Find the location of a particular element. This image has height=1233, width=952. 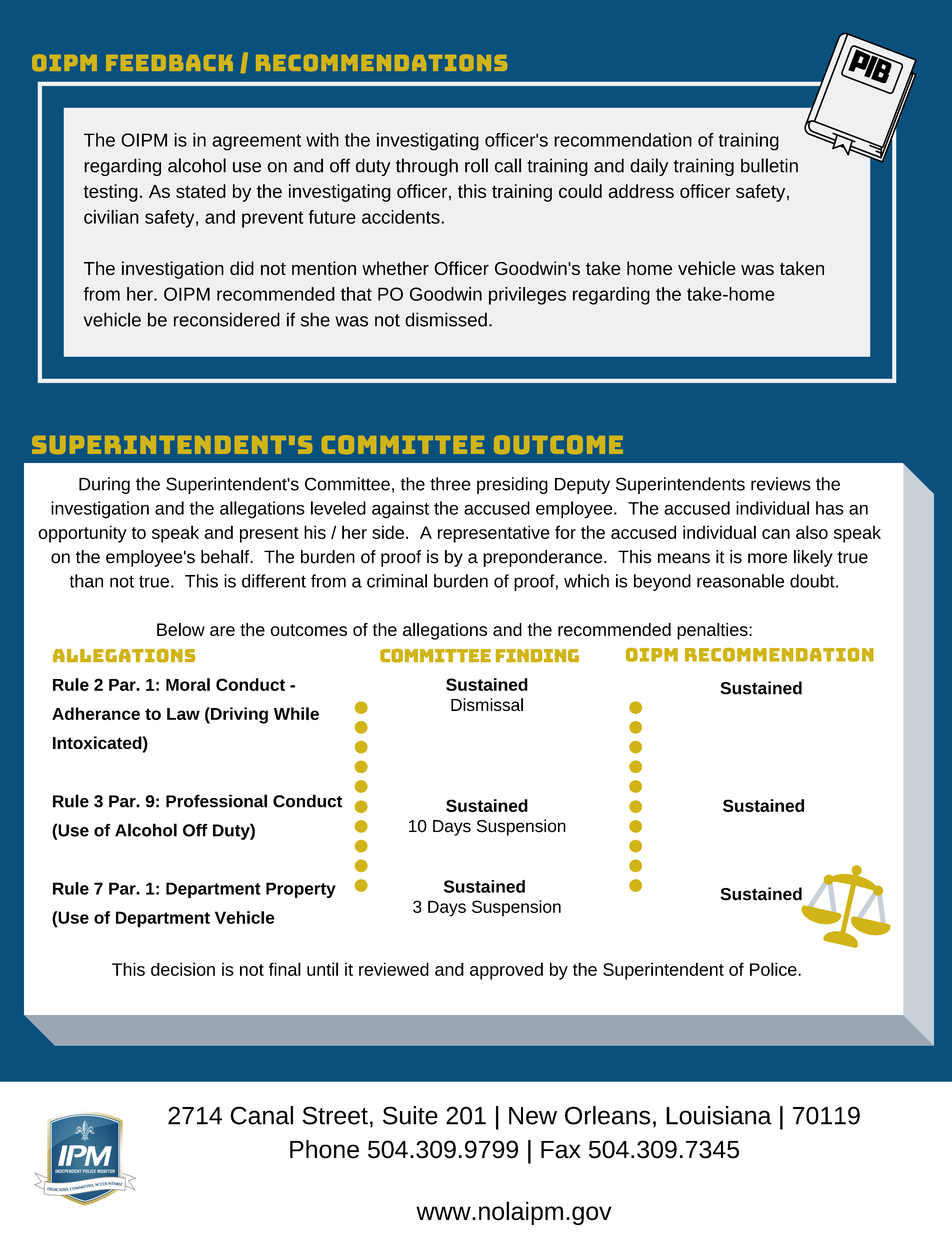

Suite is located at coordinates (410, 1115).
